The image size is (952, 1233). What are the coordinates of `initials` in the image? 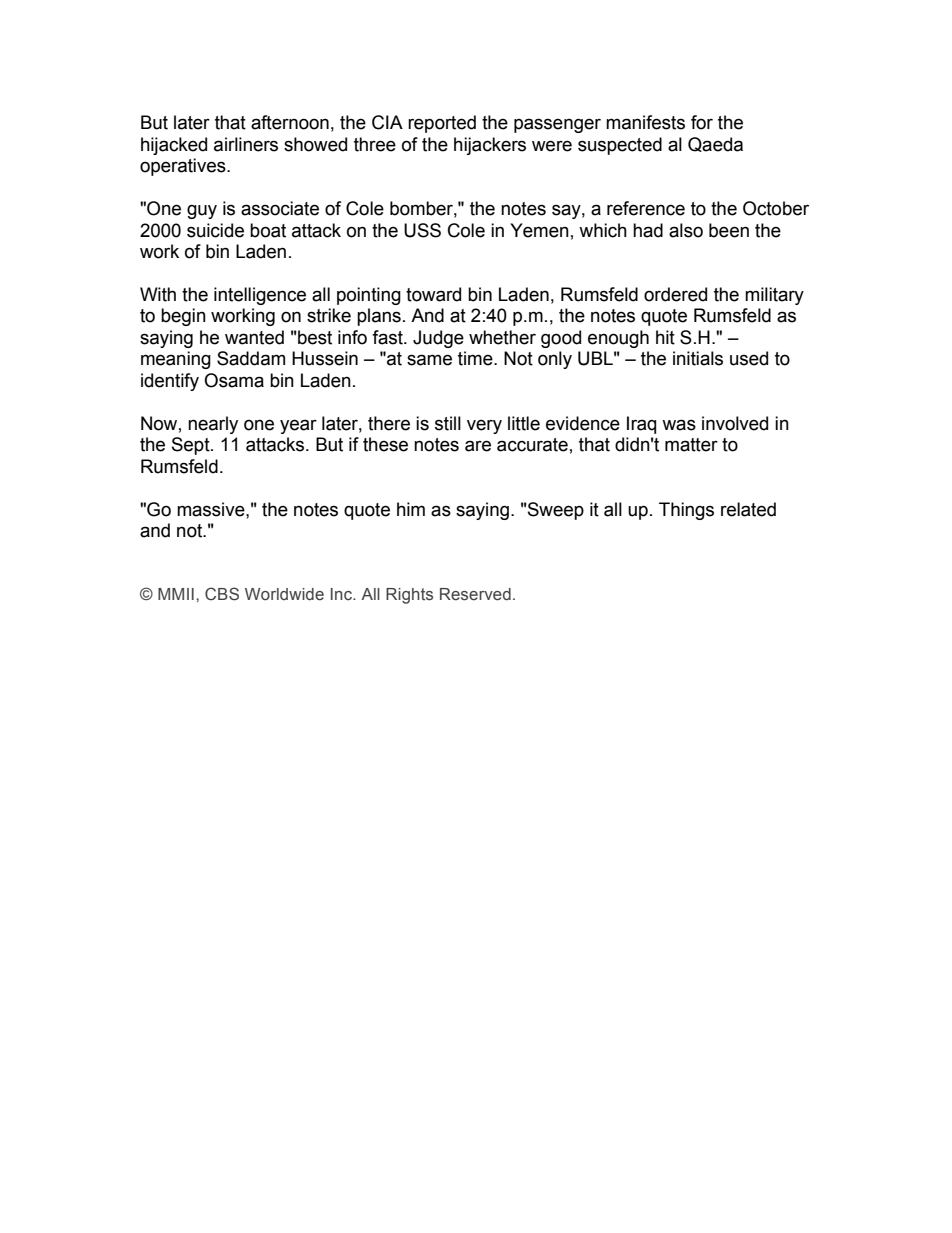 It's located at (698, 358).
